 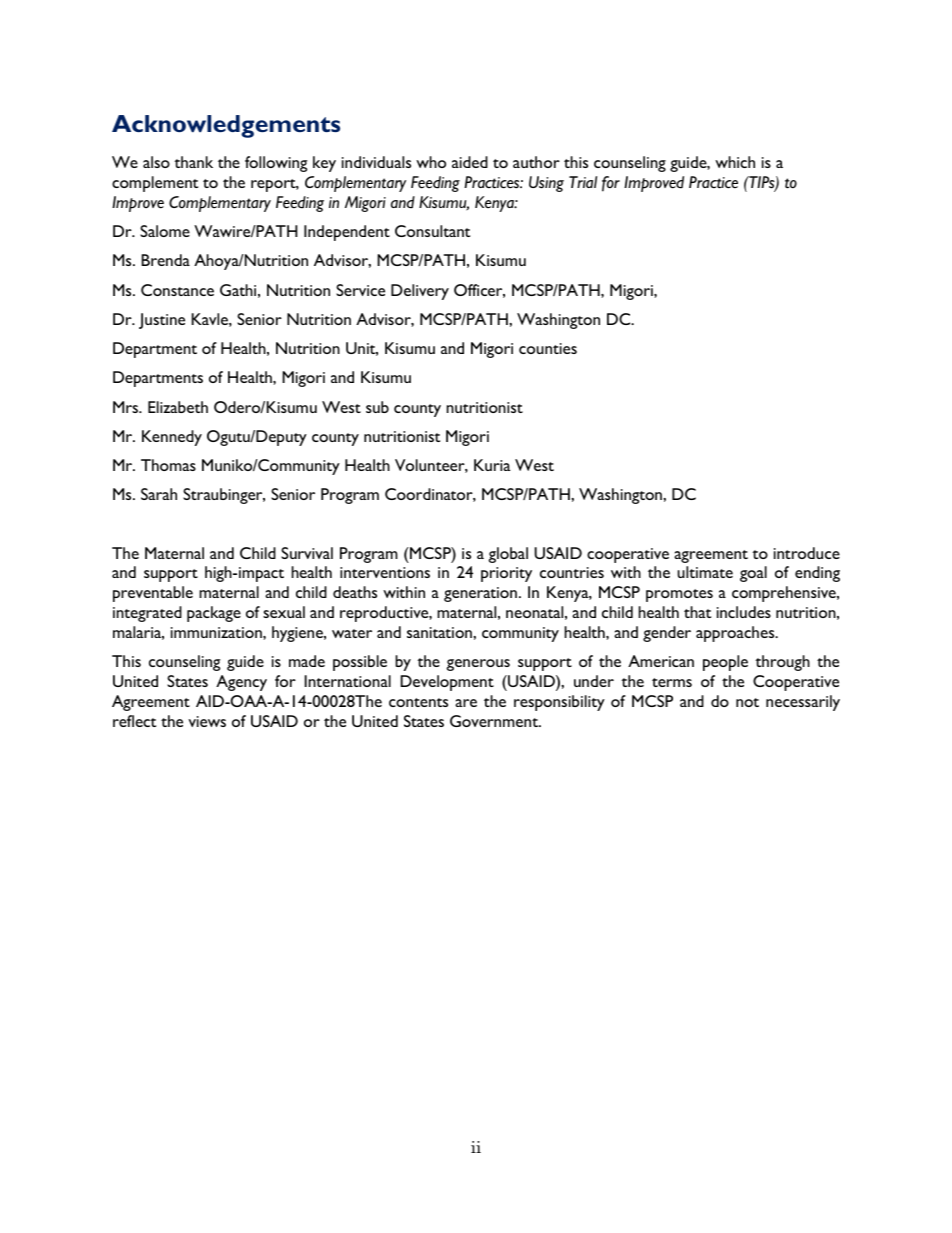 What do you see at coordinates (377, 407) in the screenshot?
I see `sub` at bounding box center [377, 407].
